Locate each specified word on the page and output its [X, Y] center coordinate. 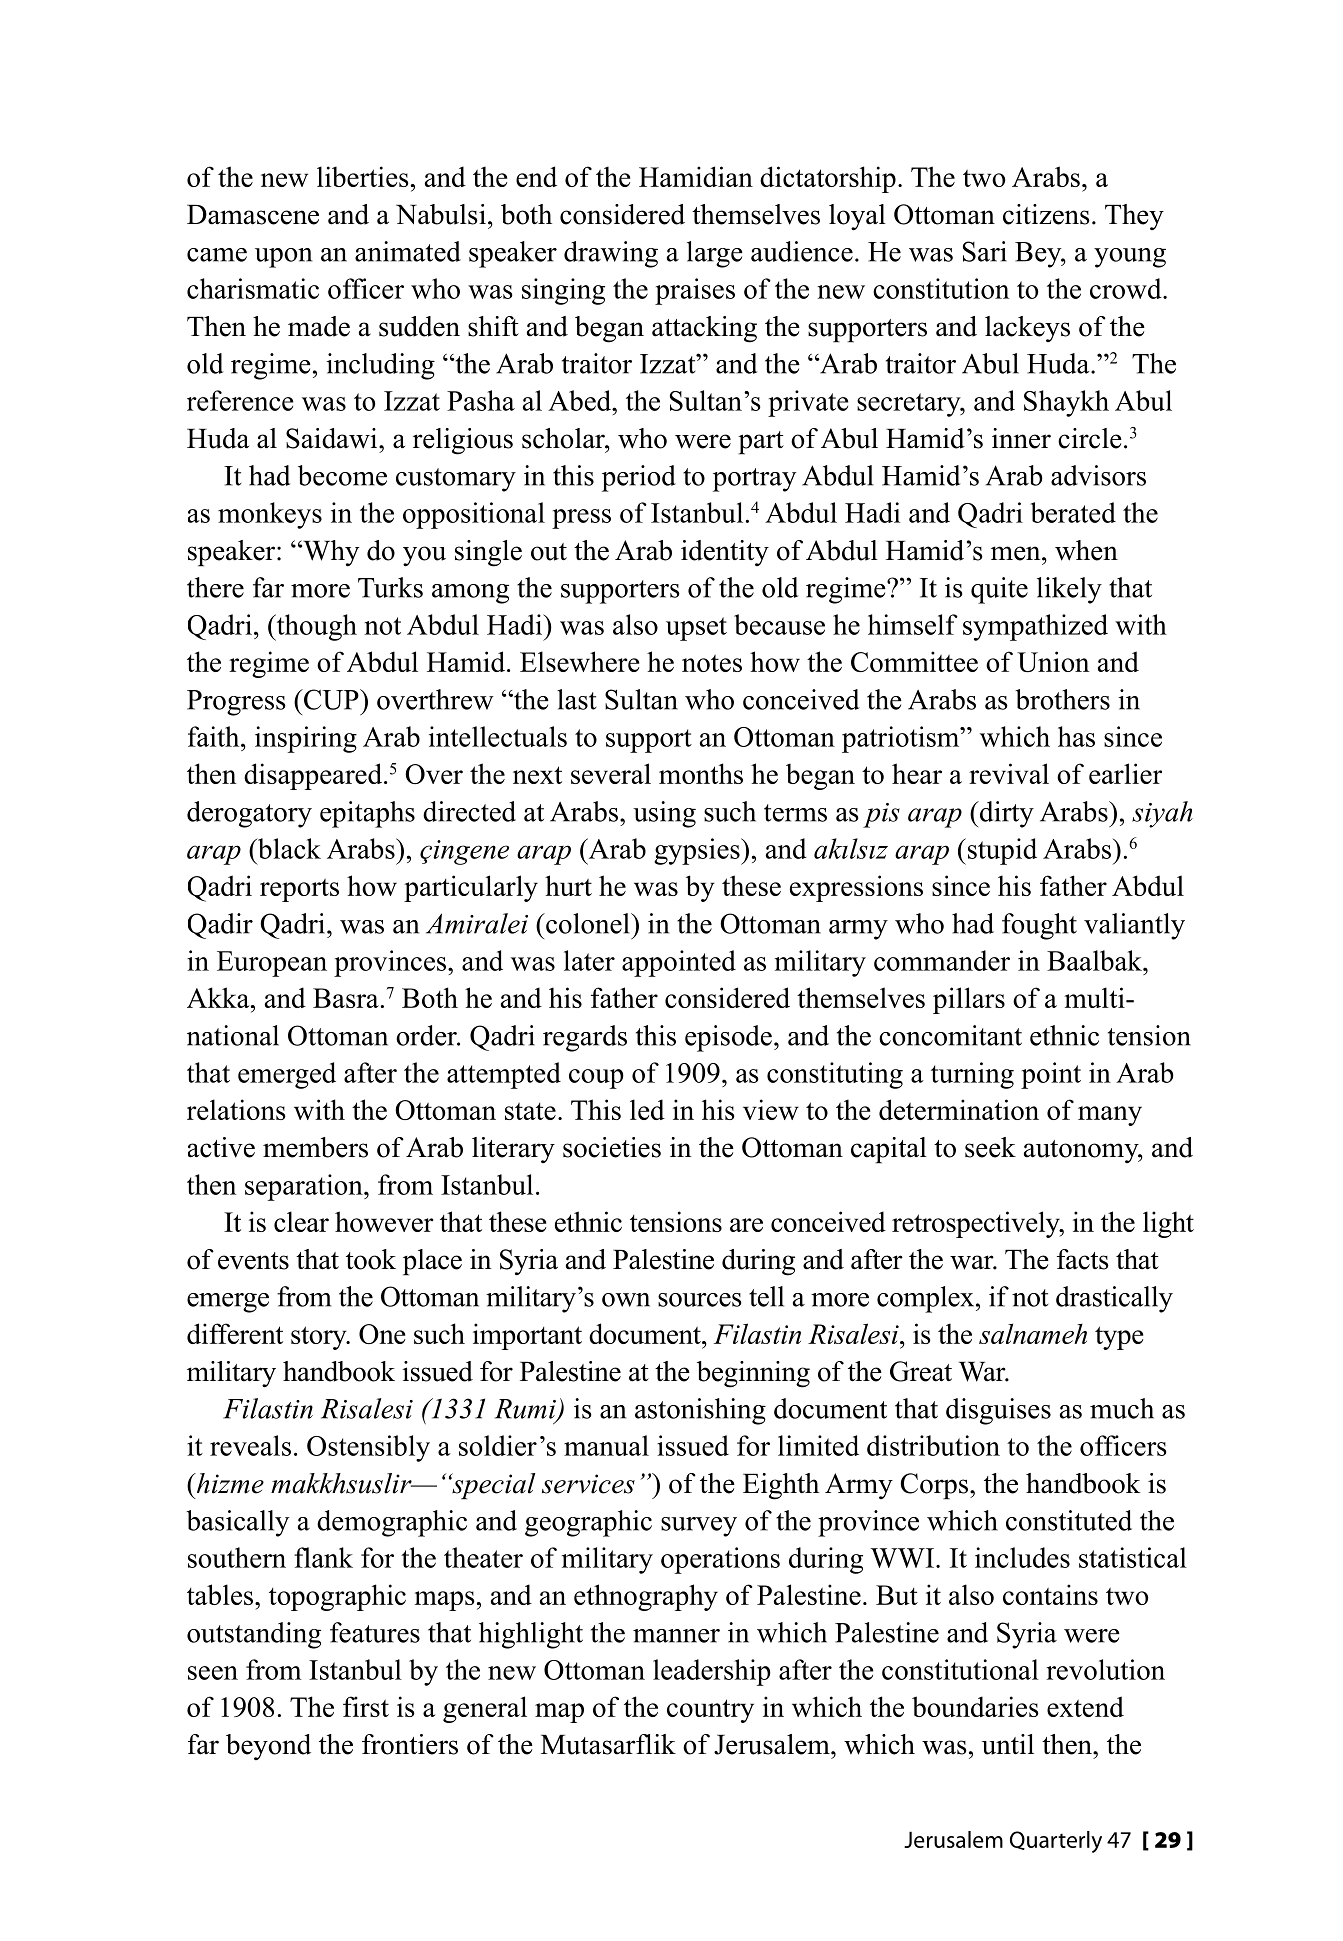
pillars [969, 1000]
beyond [268, 1747]
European [272, 964]
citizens [1046, 214]
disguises [998, 1411]
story [320, 1338]
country [710, 1711]
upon [283, 258]
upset [696, 629]
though [315, 627]
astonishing [700, 1411]
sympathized [1035, 627]
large [715, 254]
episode [728, 1038]
